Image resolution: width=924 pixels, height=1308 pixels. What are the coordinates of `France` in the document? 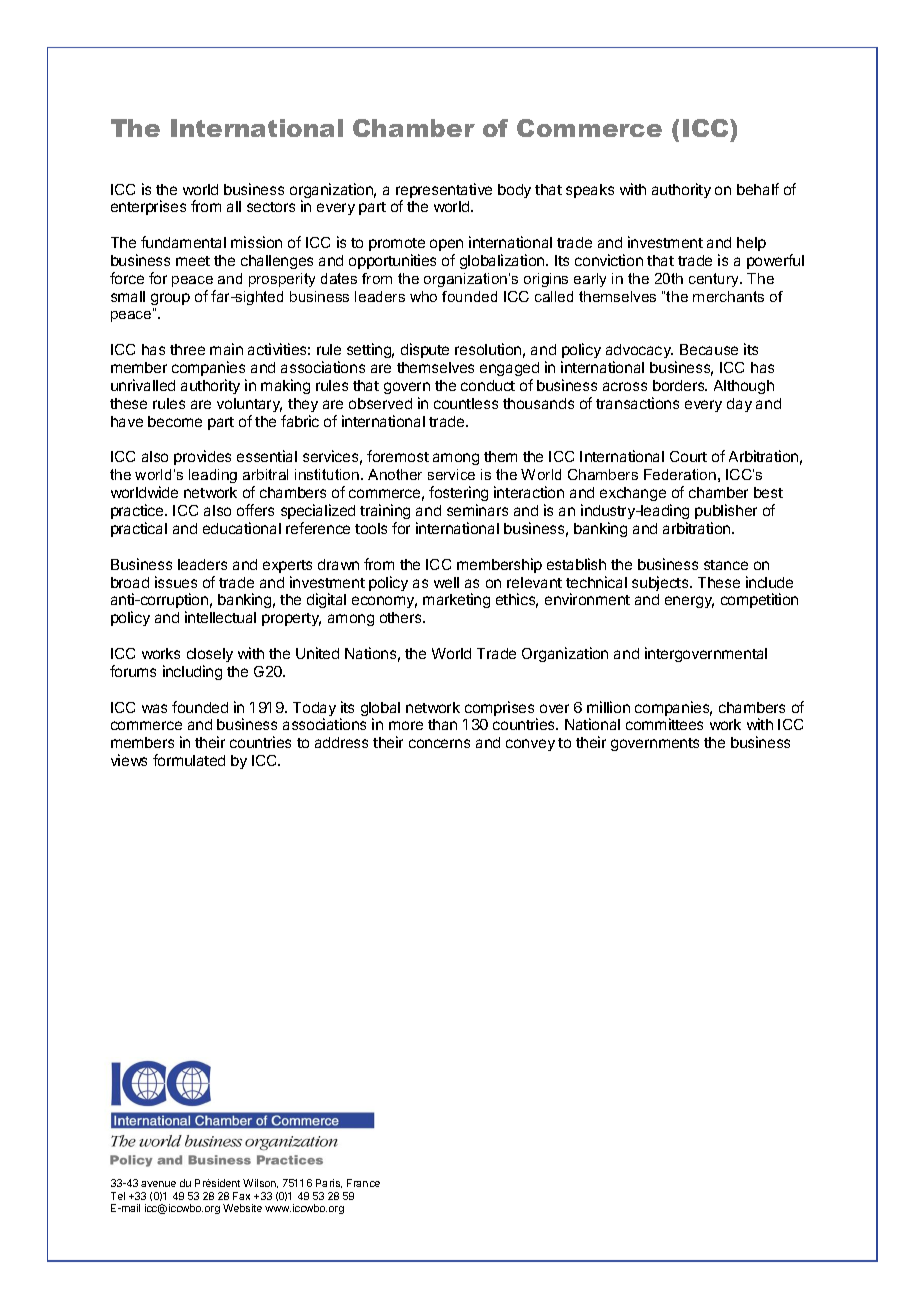 It's located at (363, 1183).
